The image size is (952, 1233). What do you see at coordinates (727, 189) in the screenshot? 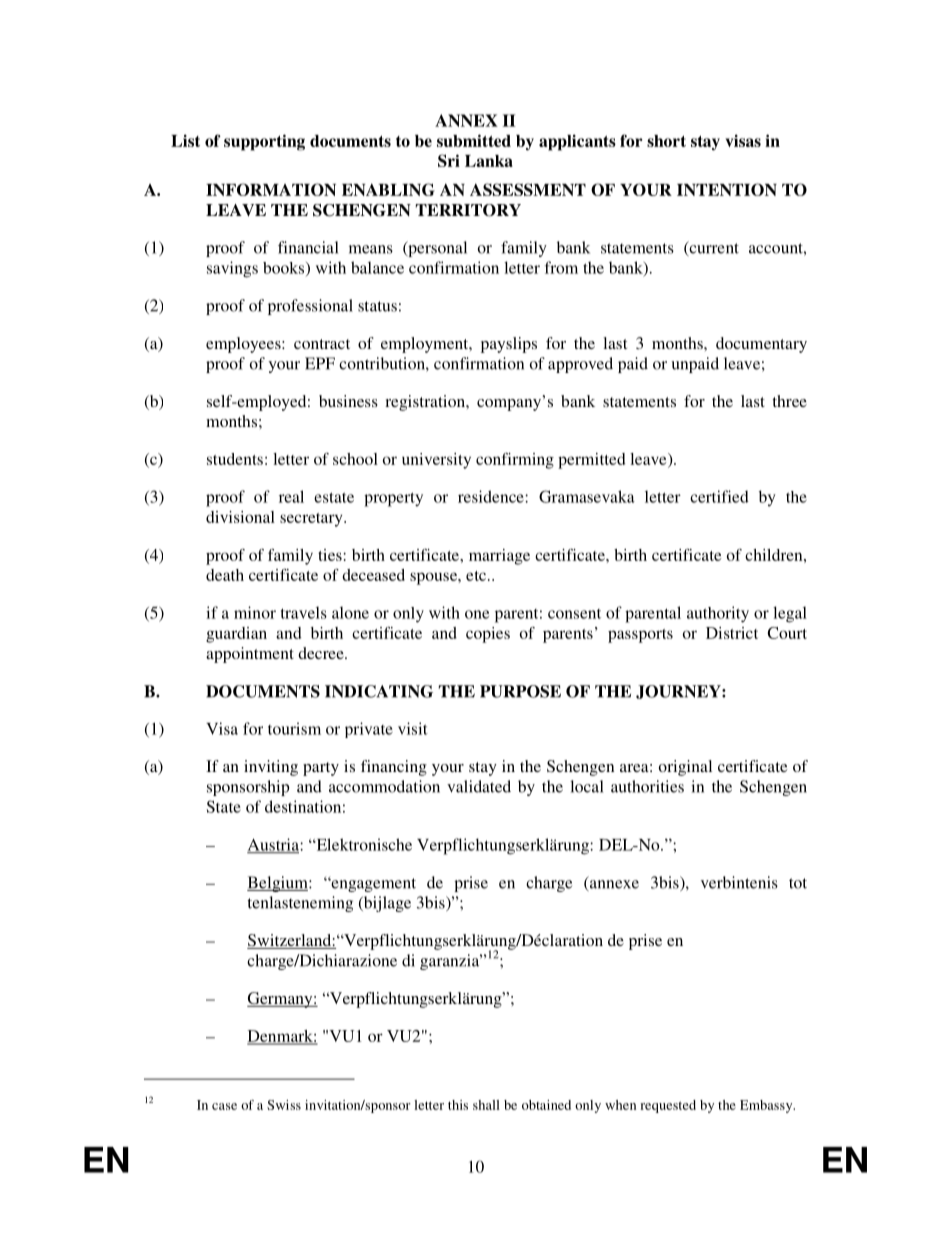
I see `INTENTION` at bounding box center [727, 189].
